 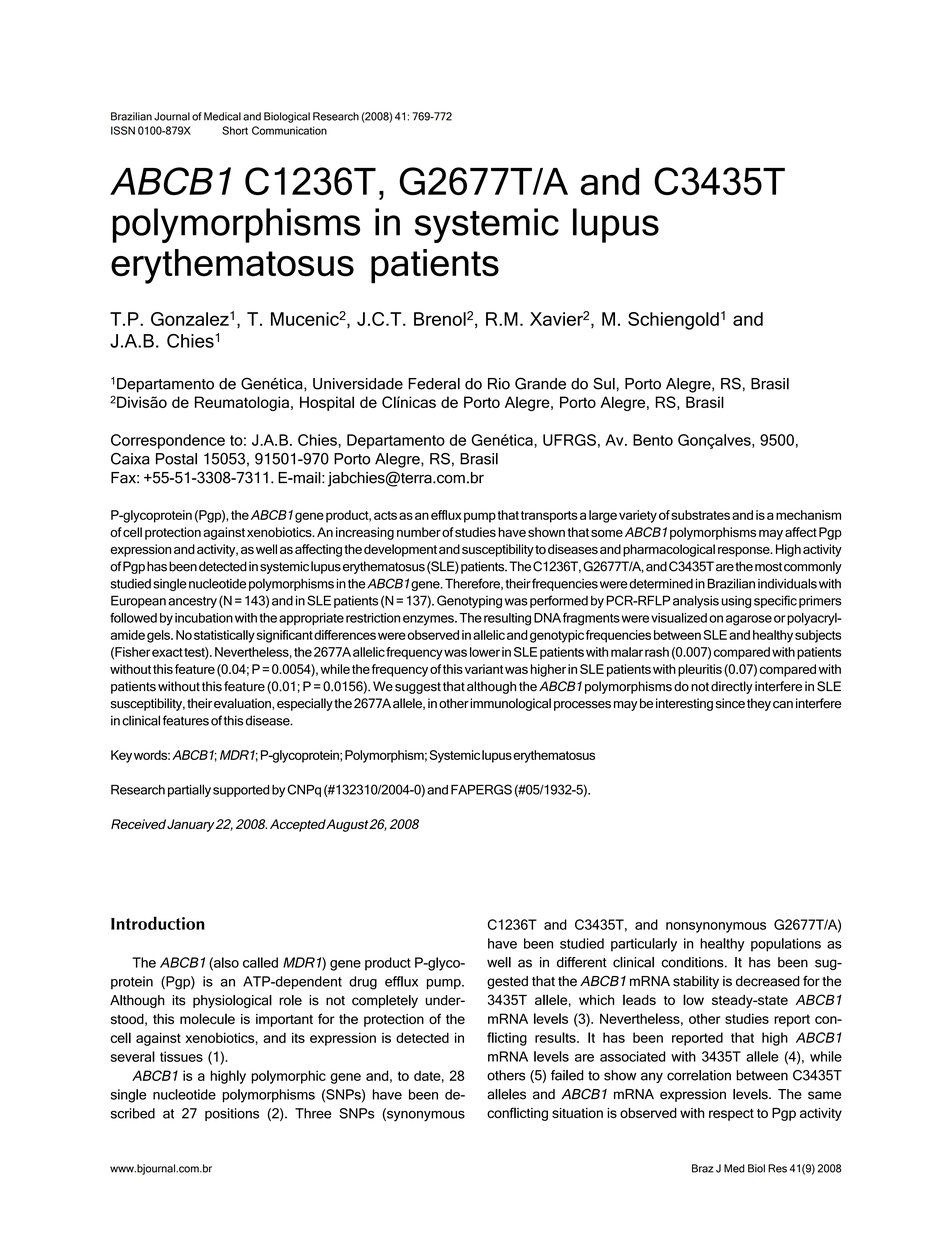 I want to click on substrates, so click(x=700, y=515).
